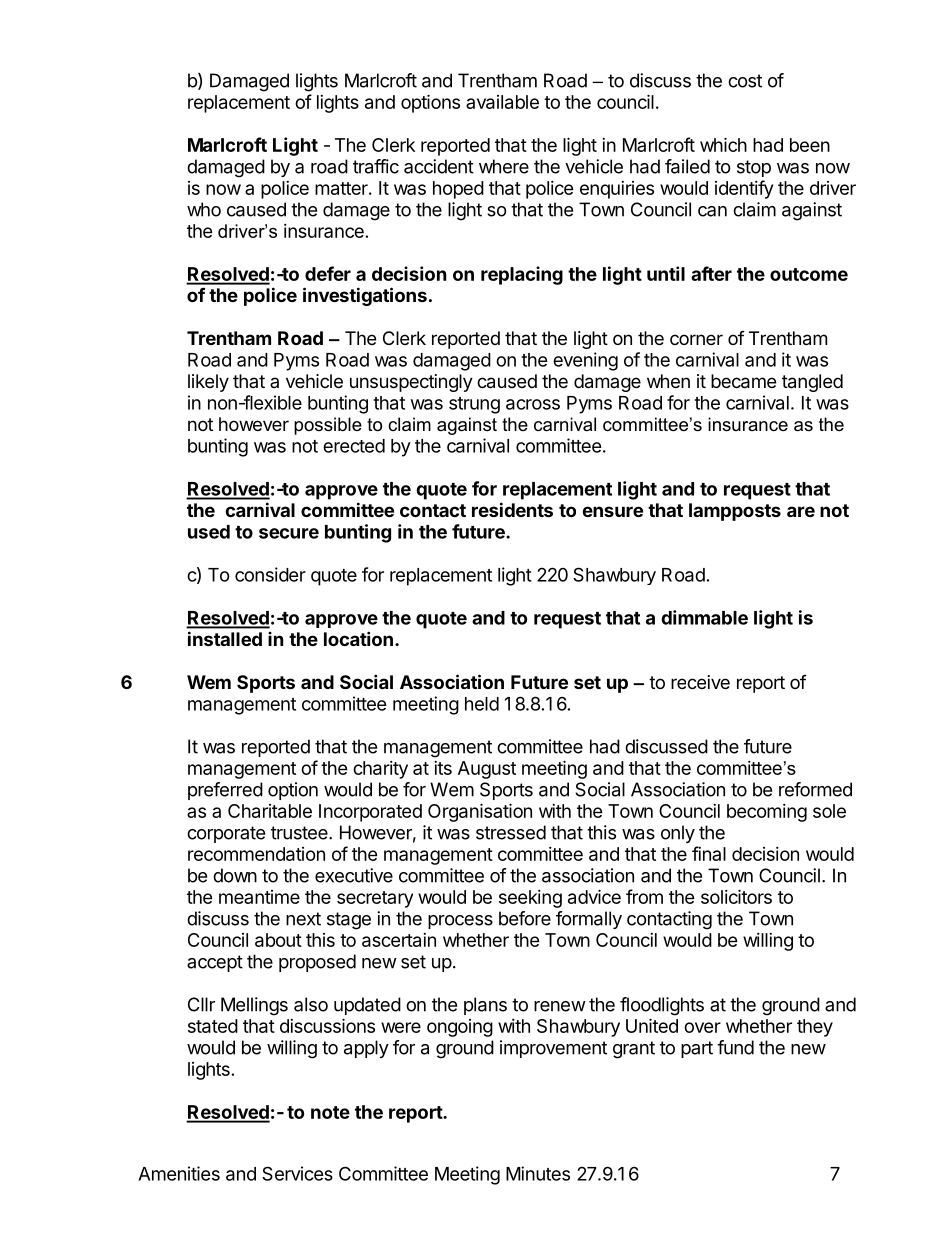 The image size is (952, 1233). What do you see at coordinates (530, 899) in the screenshot?
I see `seeking` at bounding box center [530, 899].
